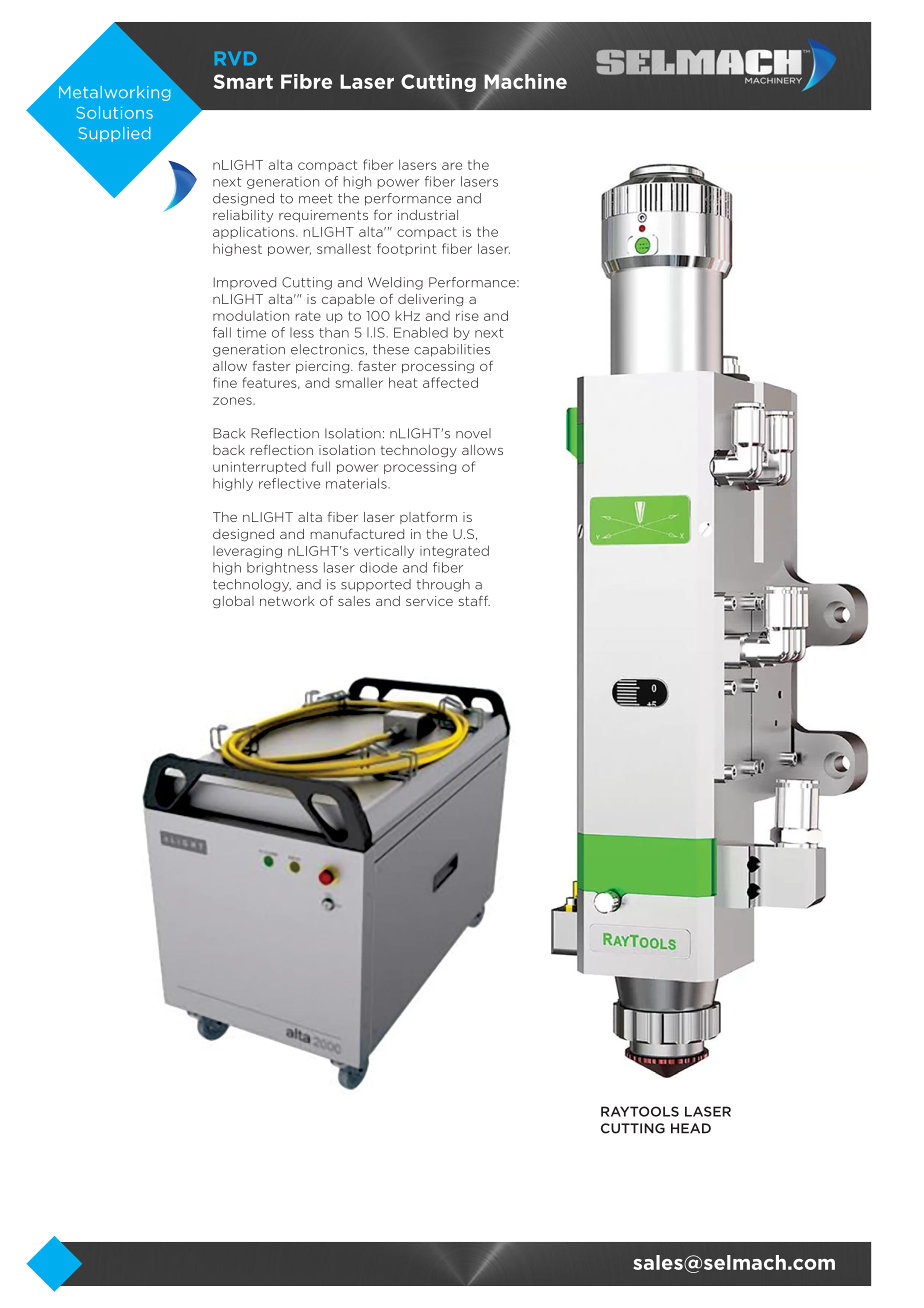 The height and width of the image is (1308, 924). I want to click on are, so click(452, 166).
